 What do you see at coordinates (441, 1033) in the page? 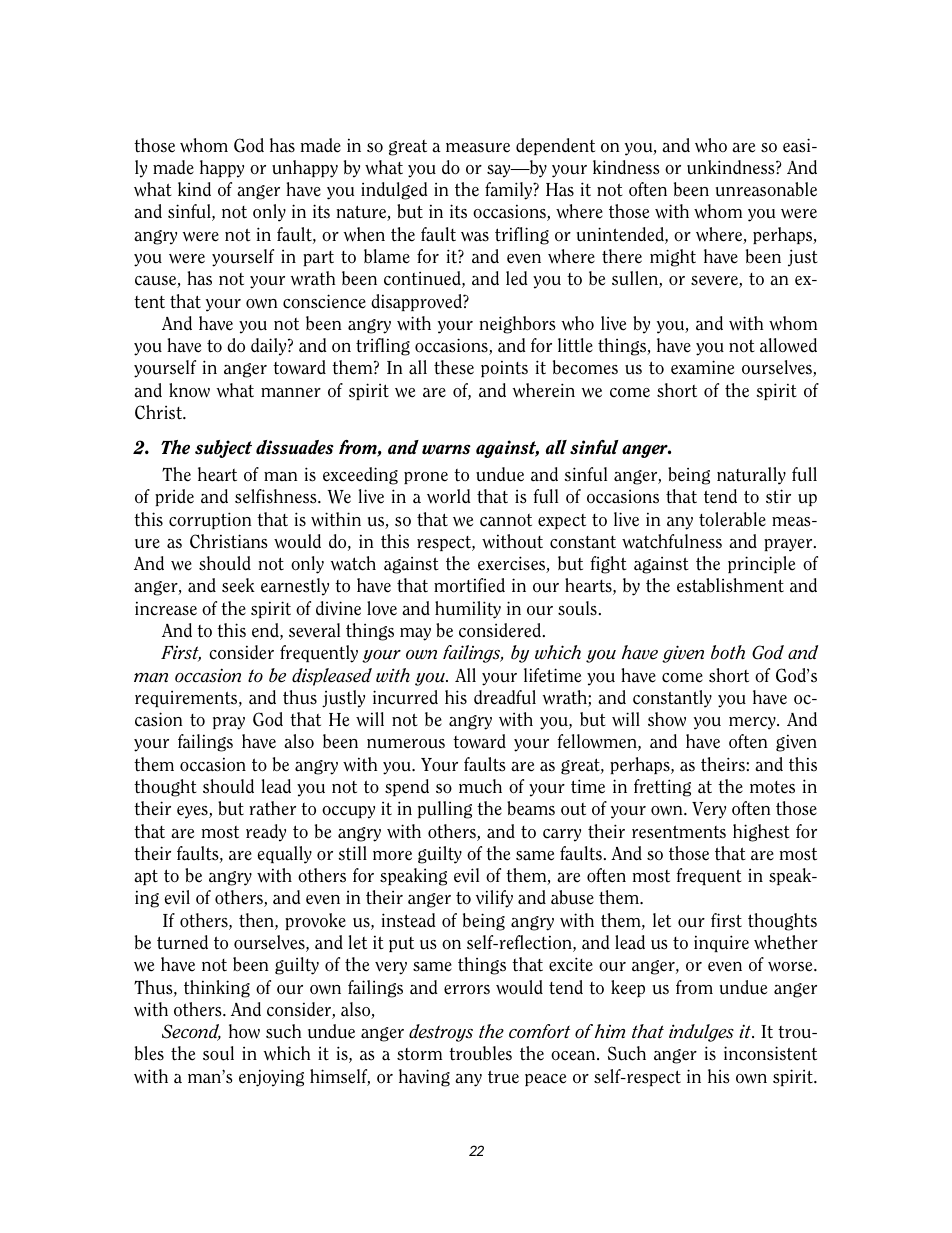
I see `destroys` at bounding box center [441, 1033].
